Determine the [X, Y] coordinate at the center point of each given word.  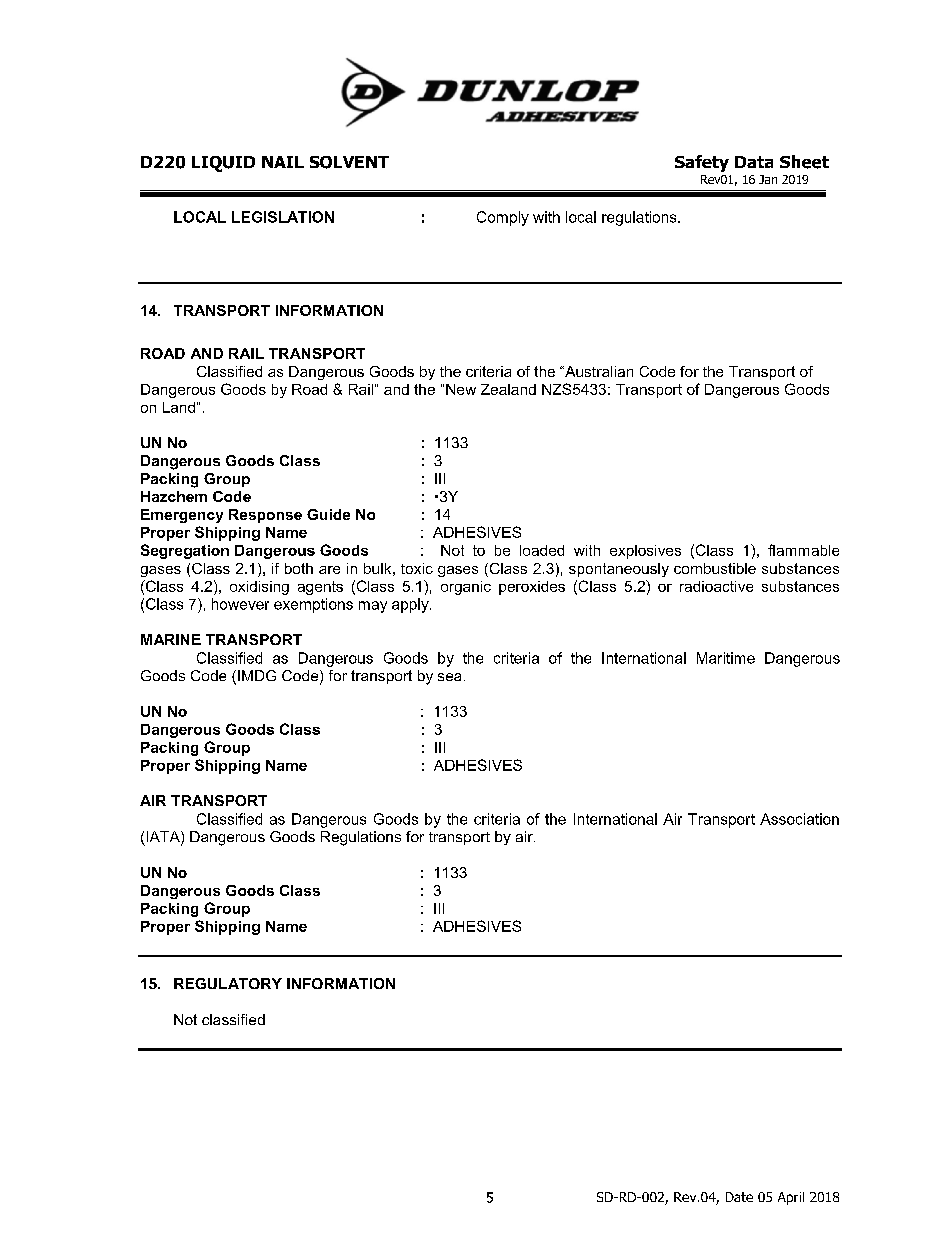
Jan [768, 179]
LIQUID [223, 164]
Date [739, 1197]
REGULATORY [228, 983]
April [791, 1198]
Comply [503, 218]
